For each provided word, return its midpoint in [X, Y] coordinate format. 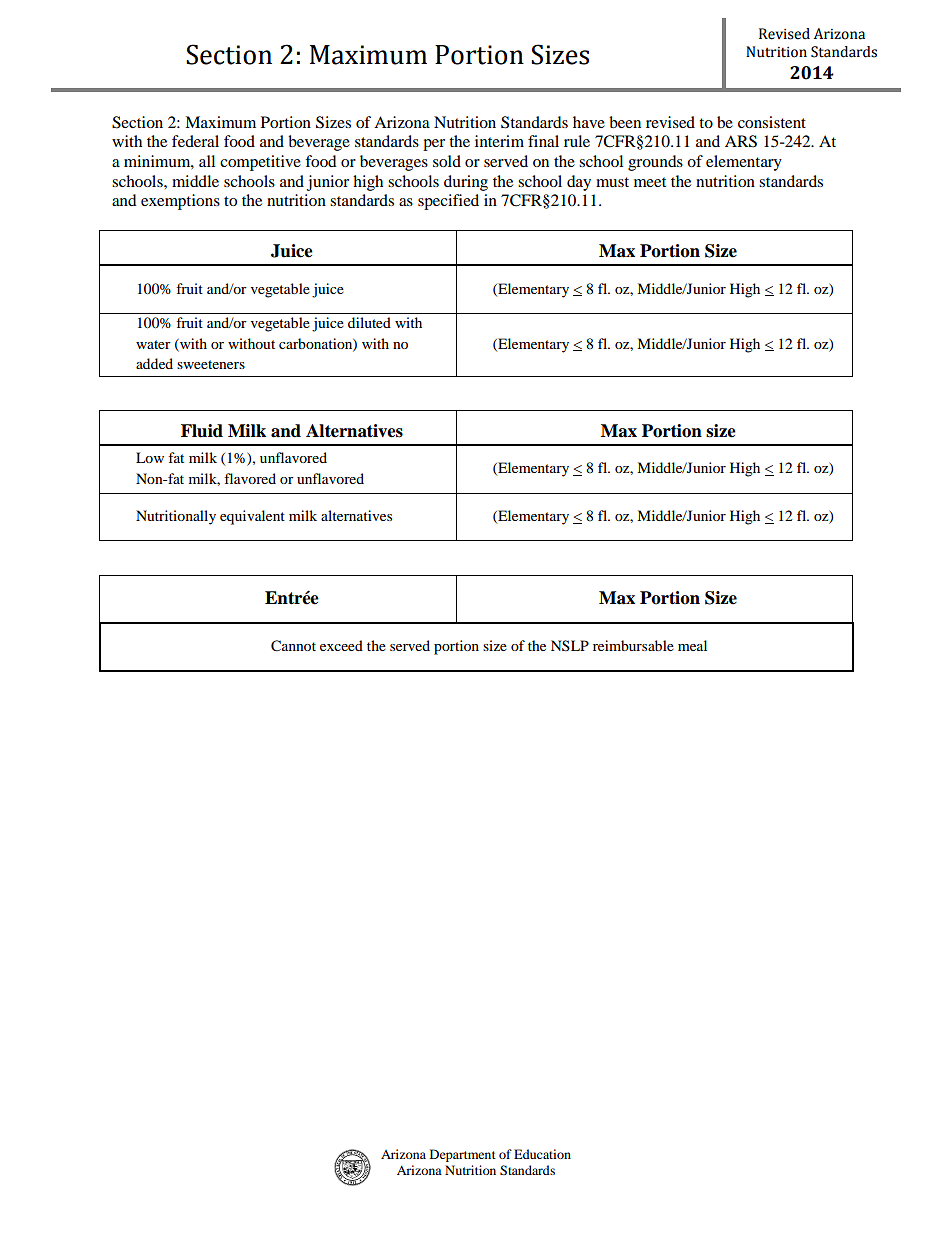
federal [195, 141]
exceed [341, 645]
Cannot [293, 646]
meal [692, 645]
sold [447, 161]
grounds [655, 163]
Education [542, 1154]
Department [463, 1155]
